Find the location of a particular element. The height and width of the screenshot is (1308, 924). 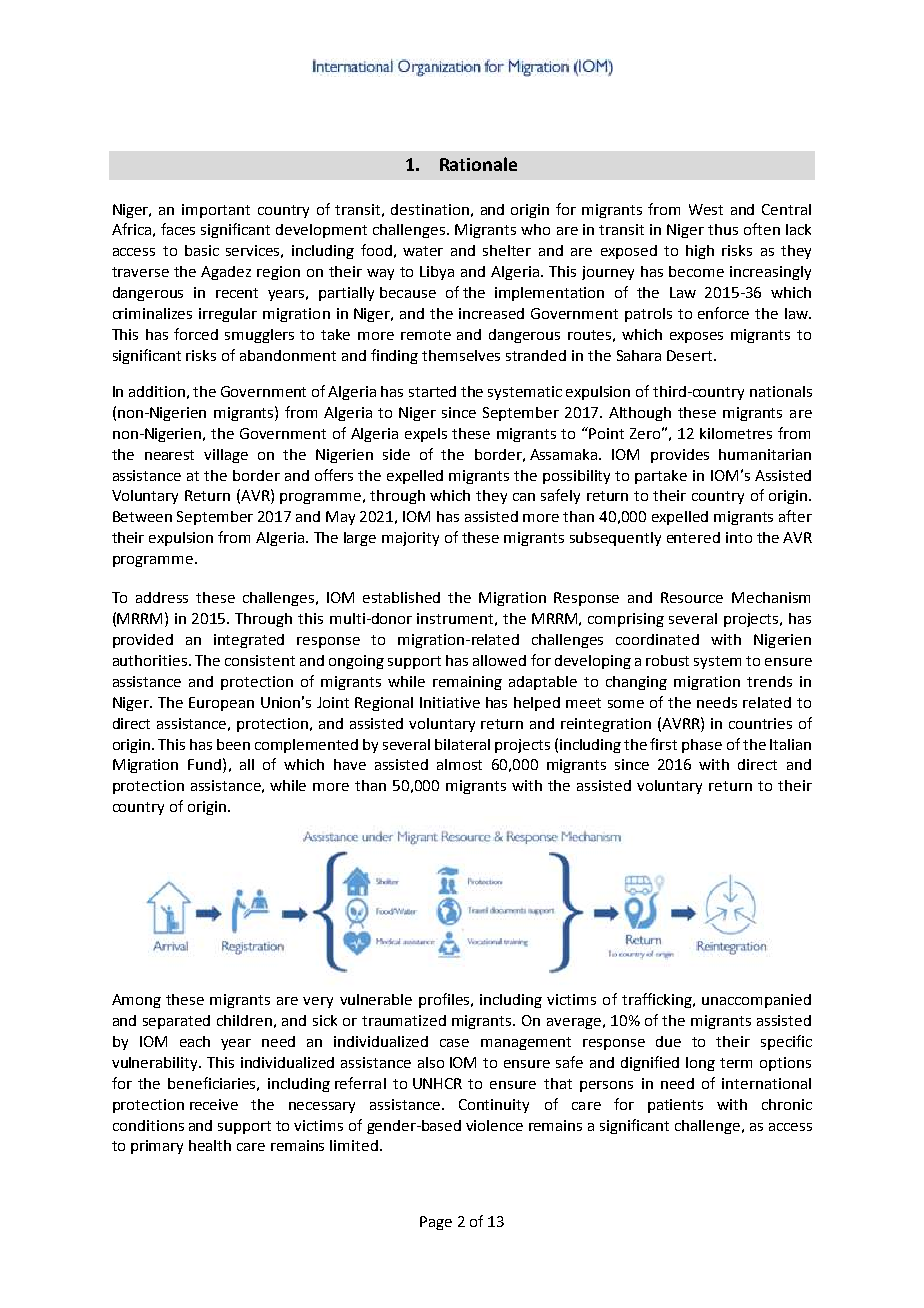

important is located at coordinates (216, 211).
